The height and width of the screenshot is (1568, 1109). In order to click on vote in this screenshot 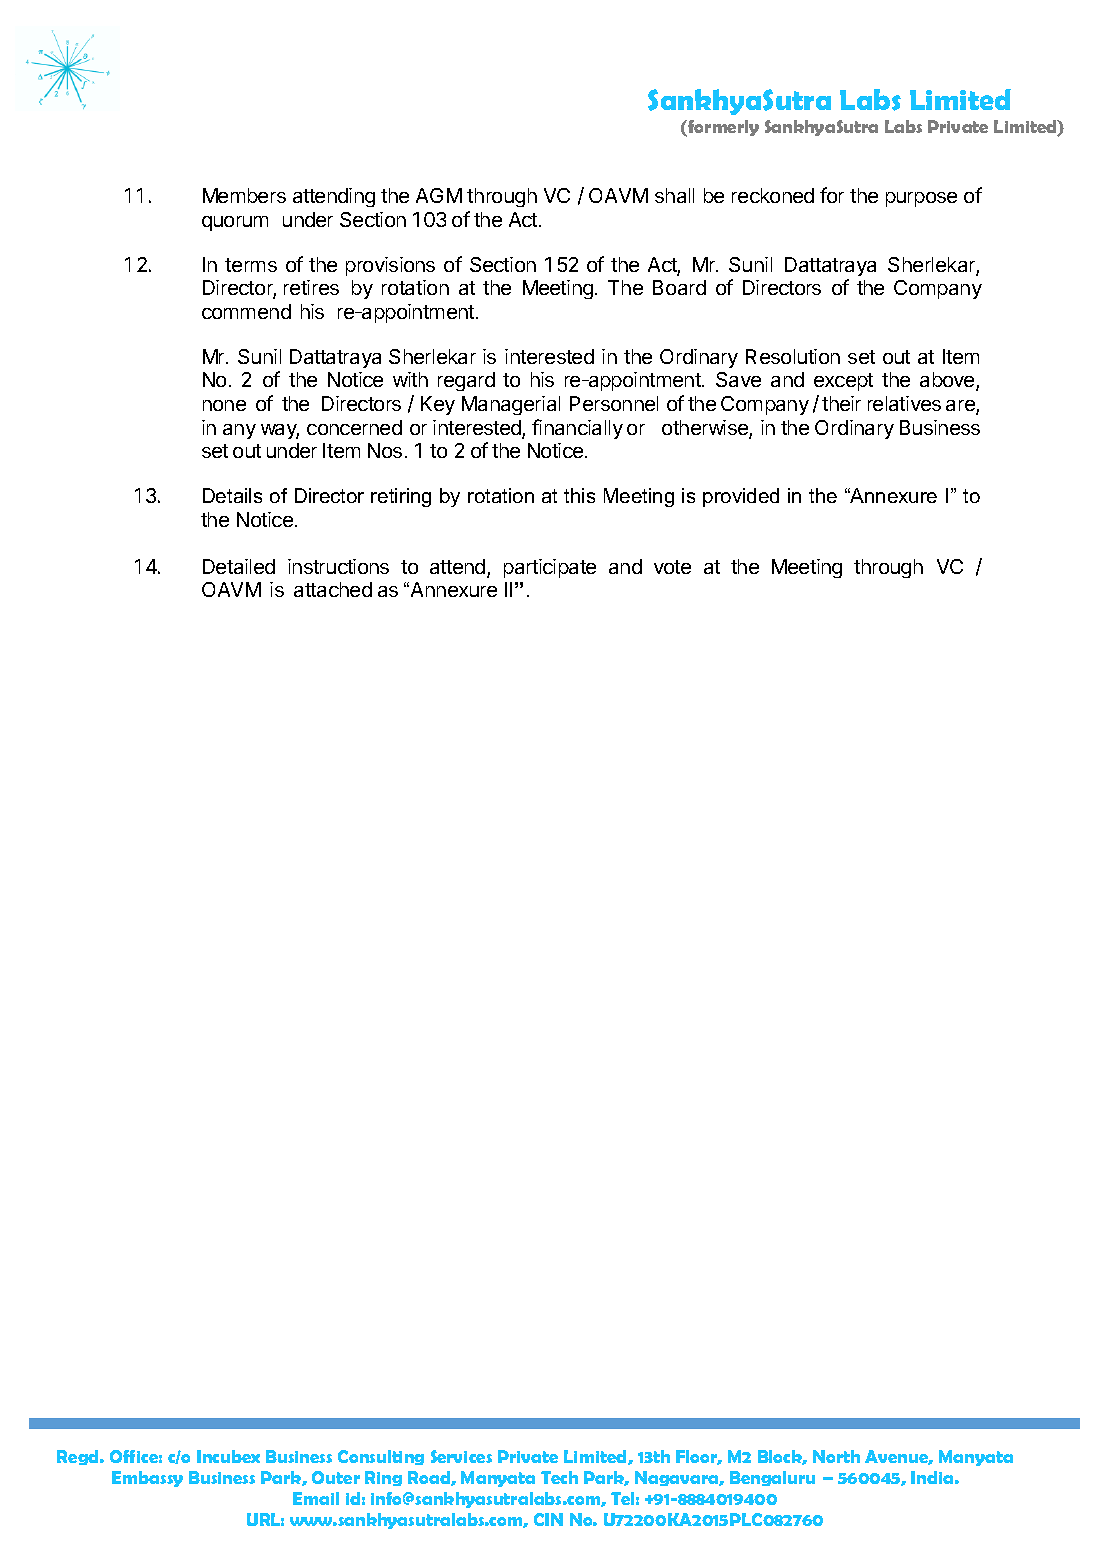, I will do `click(672, 567)`.
